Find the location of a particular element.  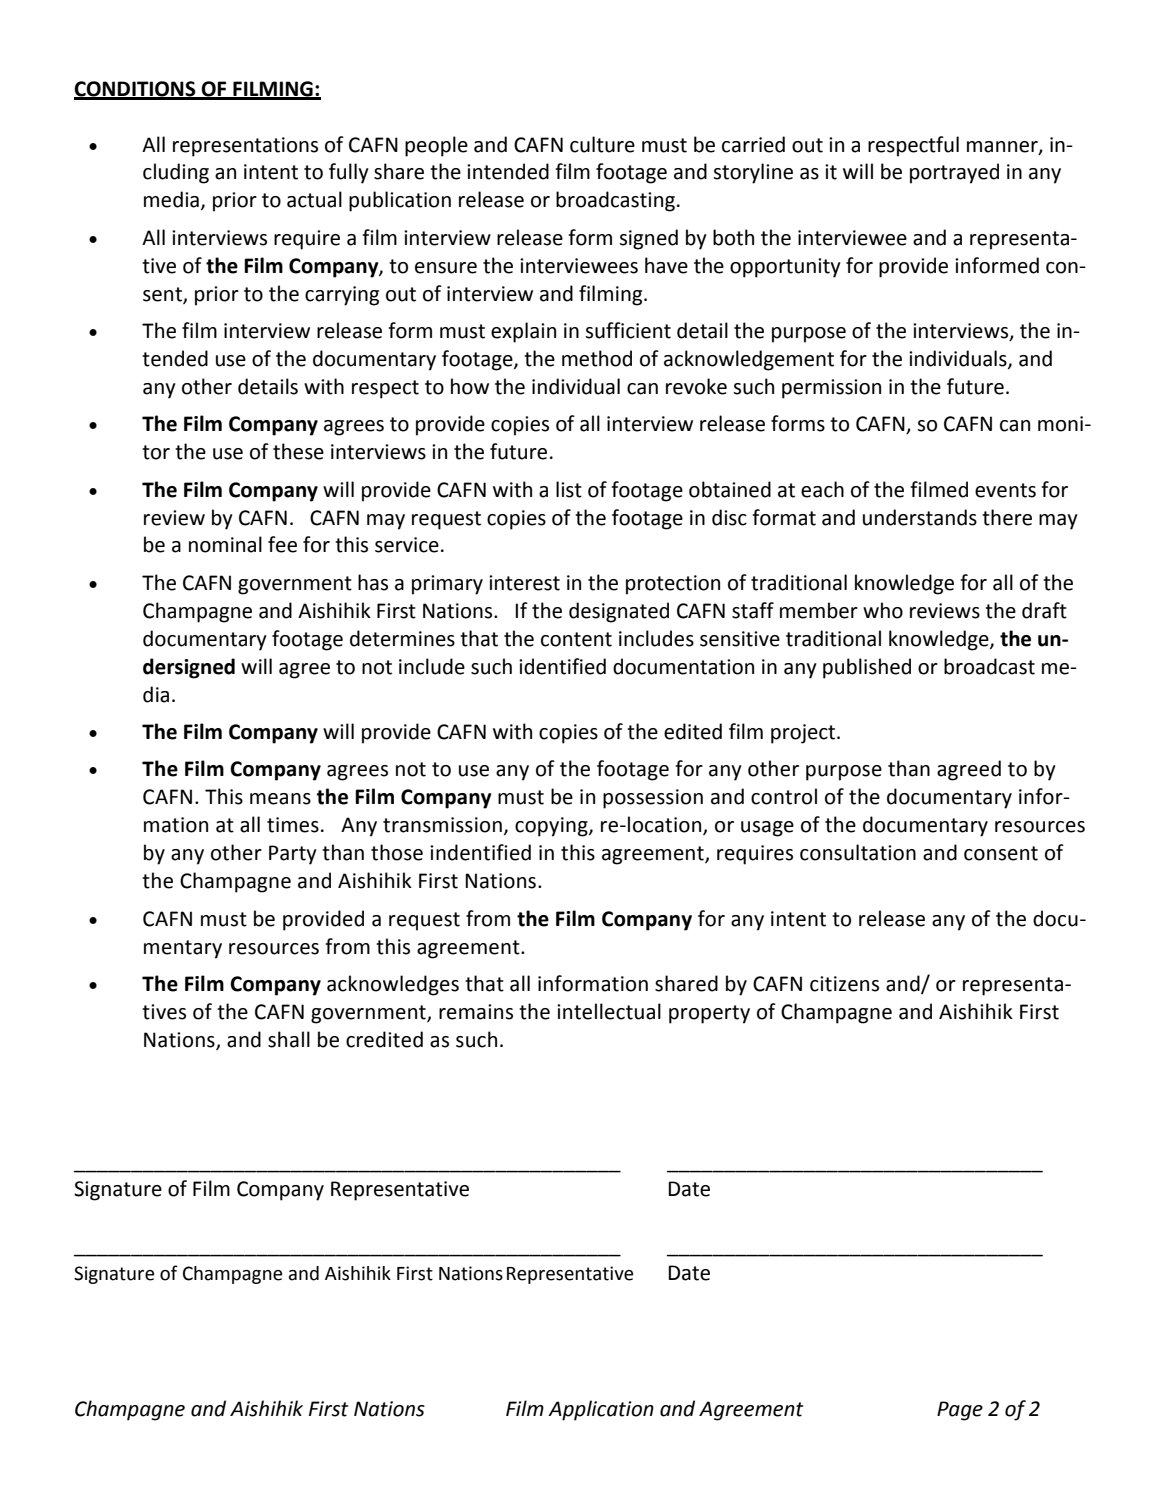

possession is located at coordinates (653, 799).
